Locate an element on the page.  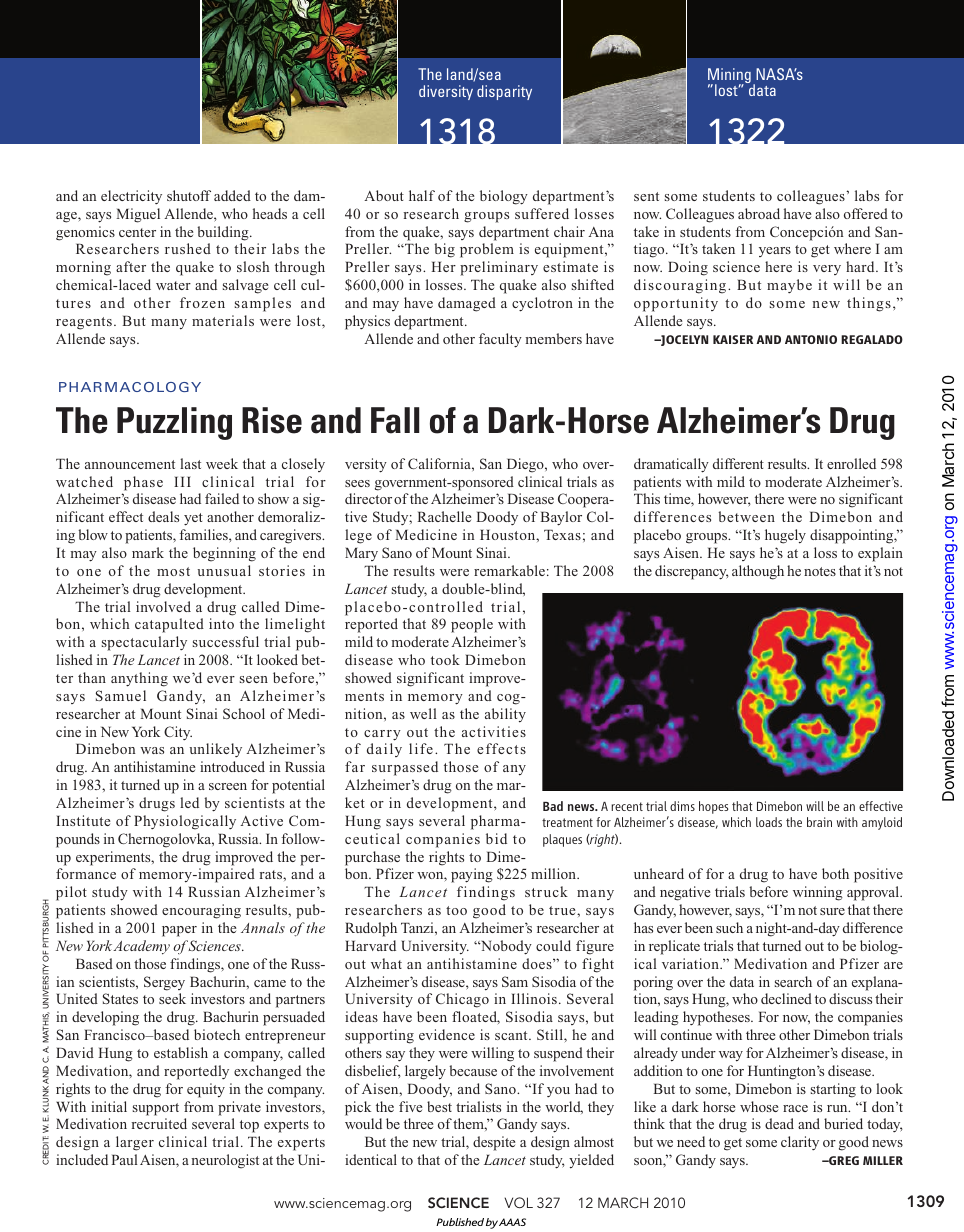
people is located at coordinates (472, 625).
